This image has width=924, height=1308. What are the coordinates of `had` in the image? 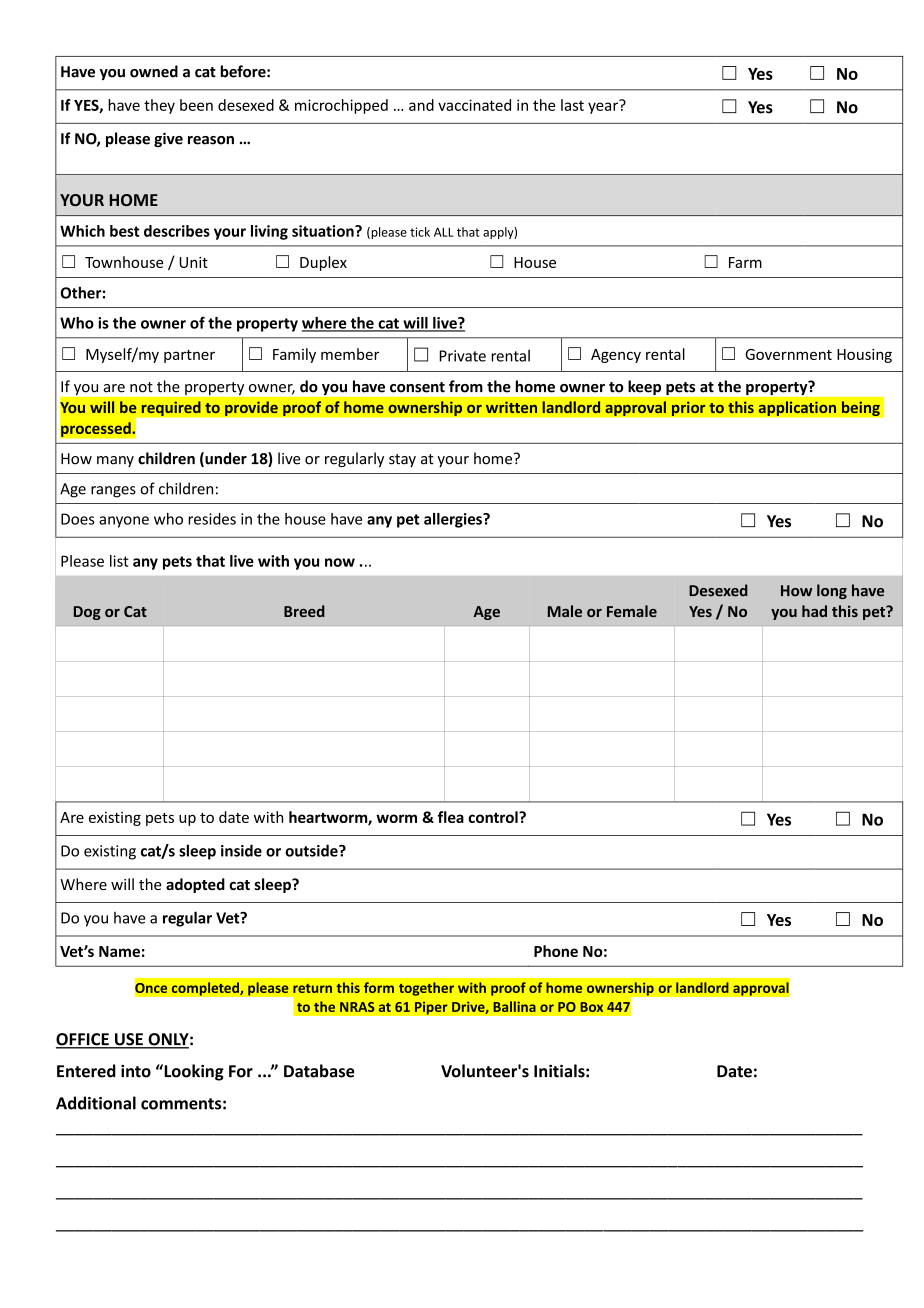 It's located at (814, 611).
